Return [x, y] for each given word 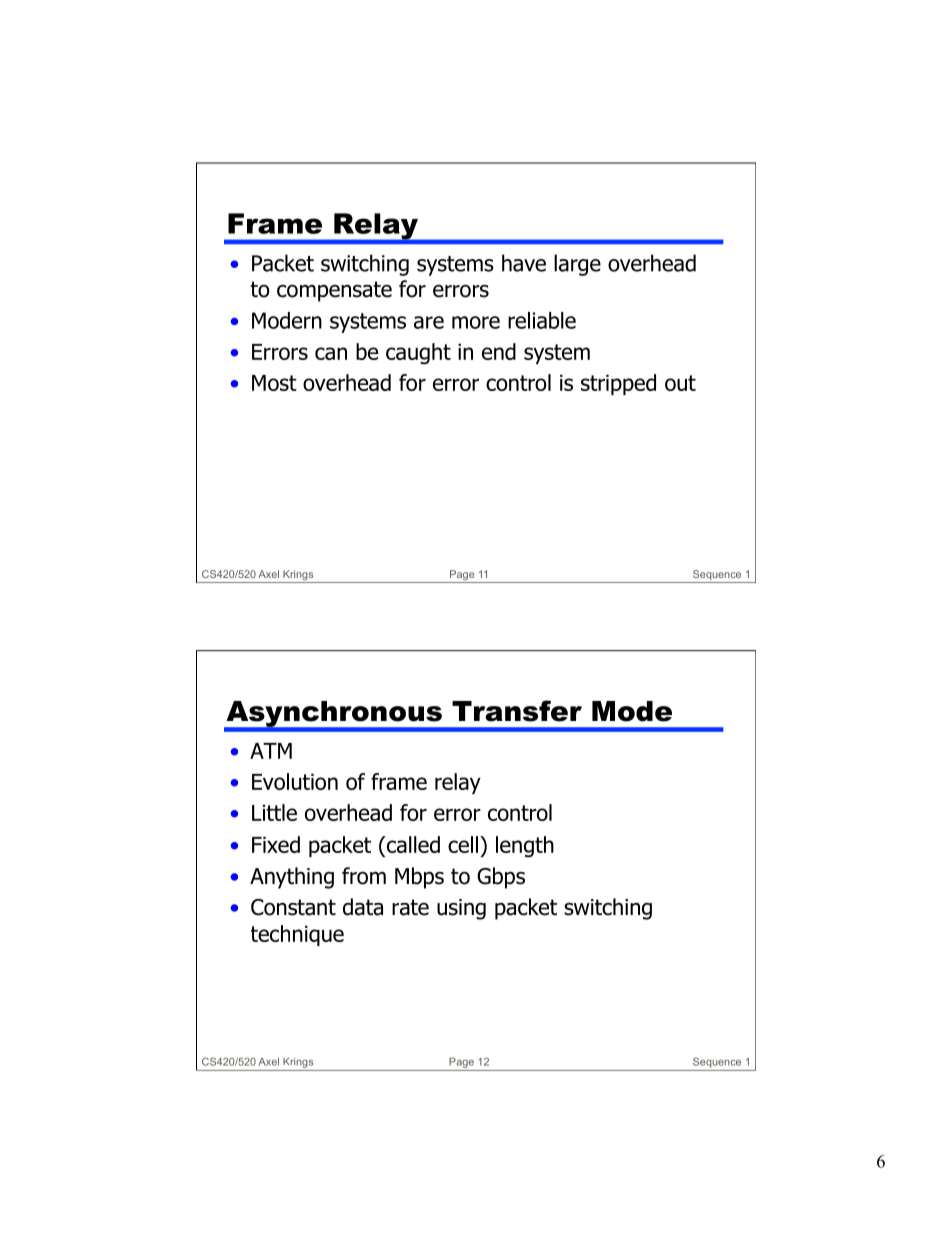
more [476, 322]
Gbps [501, 878]
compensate [334, 291]
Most [274, 383]
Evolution [295, 781]
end [499, 351]
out [680, 383]
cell [463, 844]
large [577, 265]
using [461, 909]
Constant [293, 907]
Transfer [517, 711]
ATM [271, 751]
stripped [618, 384]
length [525, 847]
